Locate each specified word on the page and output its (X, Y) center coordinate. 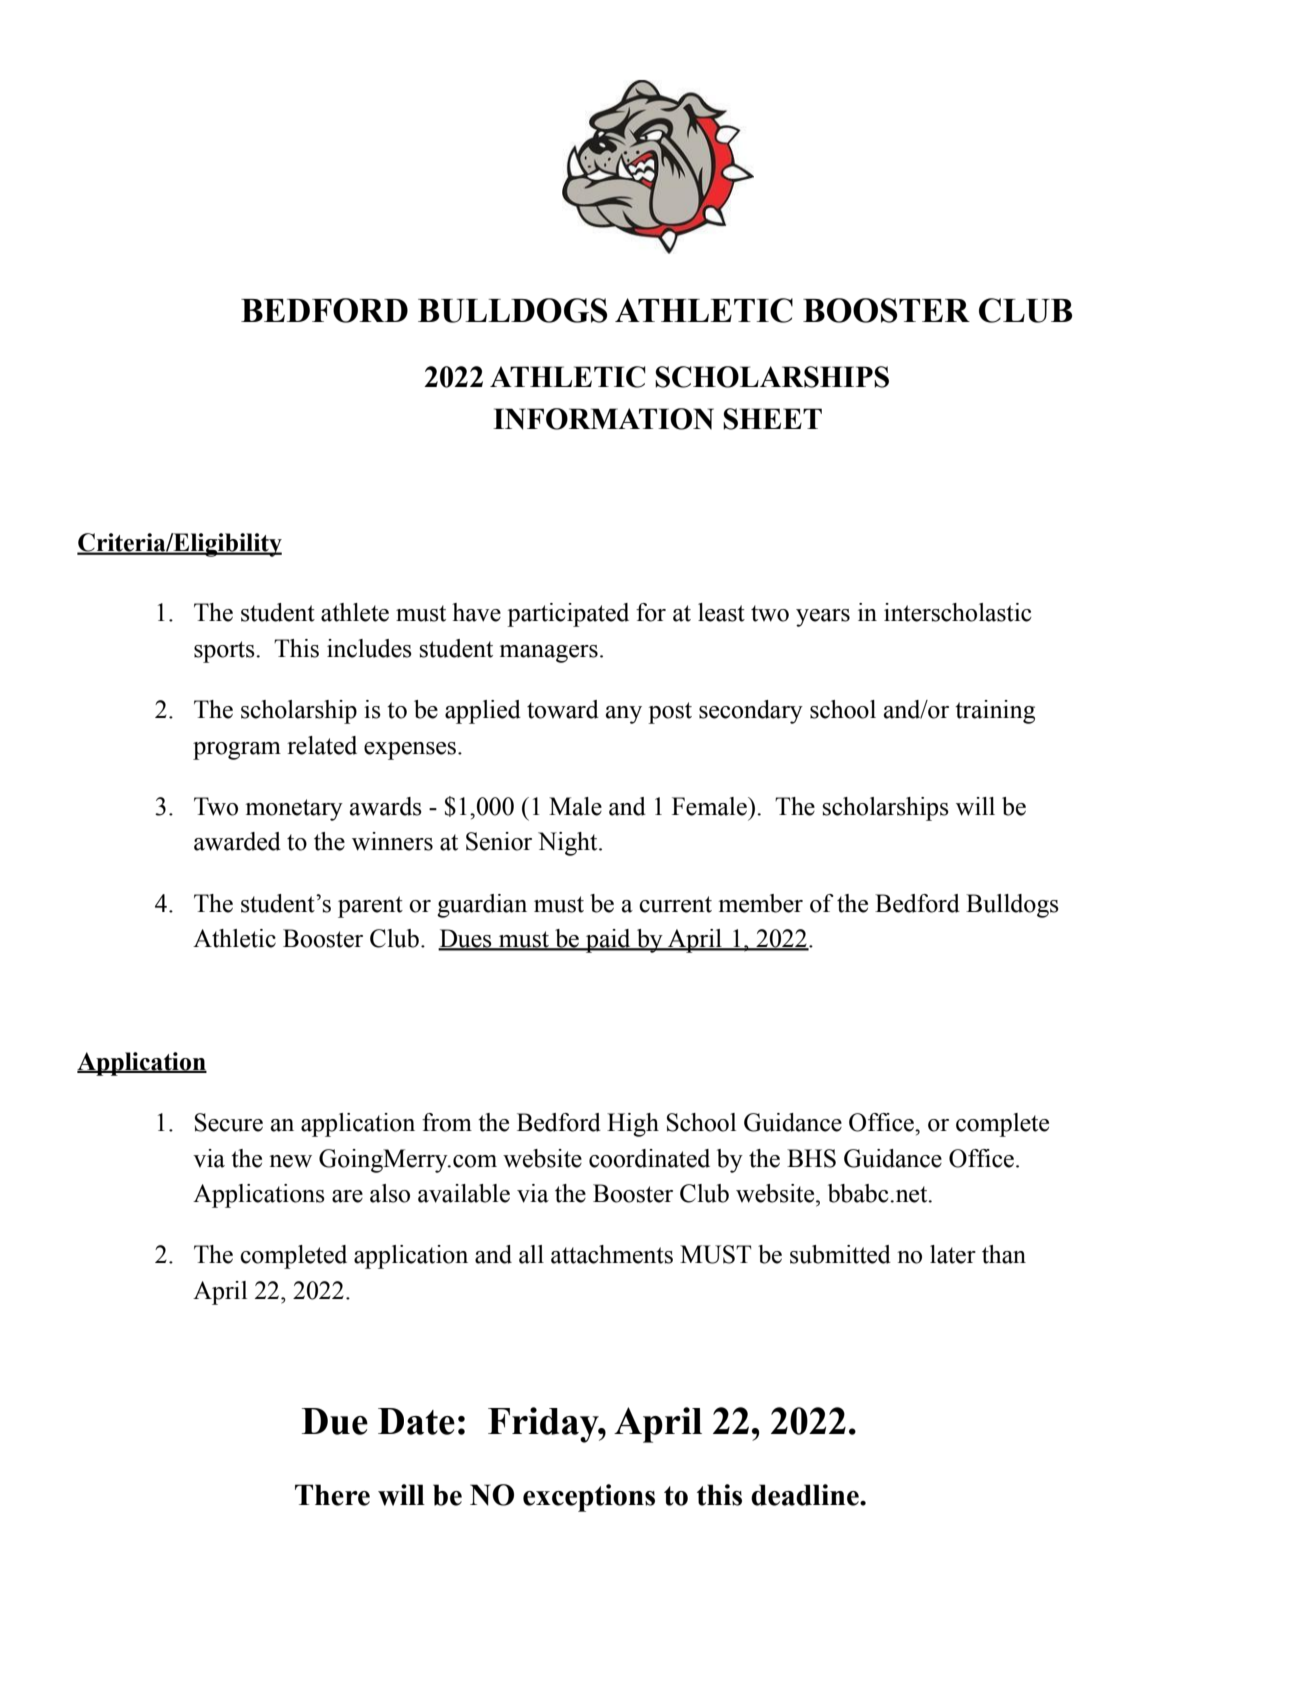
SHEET (772, 419)
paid (608, 941)
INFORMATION (603, 419)
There (332, 1495)
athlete (355, 612)
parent (370, 907)
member (761, 903)
